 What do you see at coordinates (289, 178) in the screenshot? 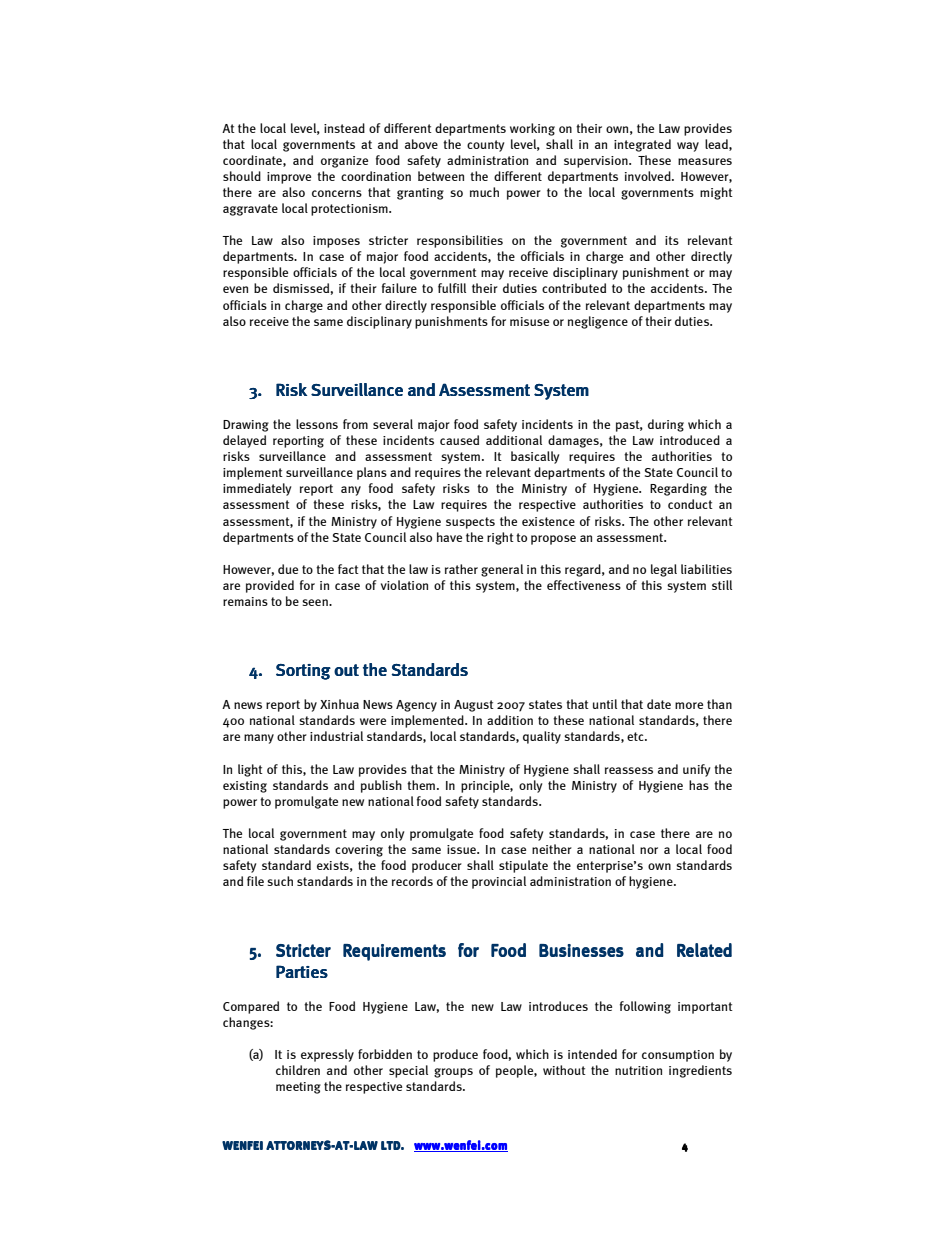
I see `improve` at bounding box center [289, 178].
